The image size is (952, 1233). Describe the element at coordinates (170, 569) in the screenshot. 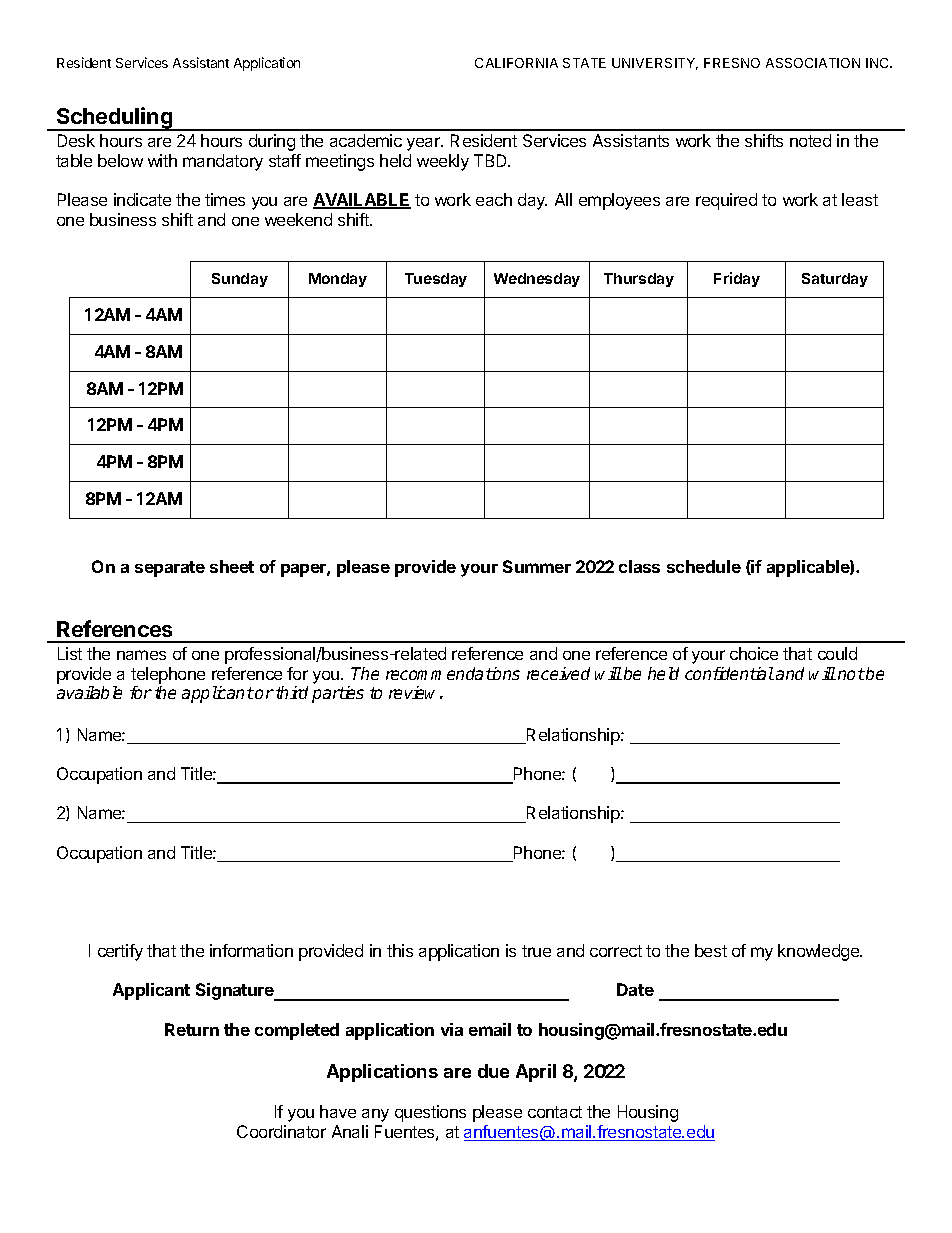

I see `separate` at that location.
